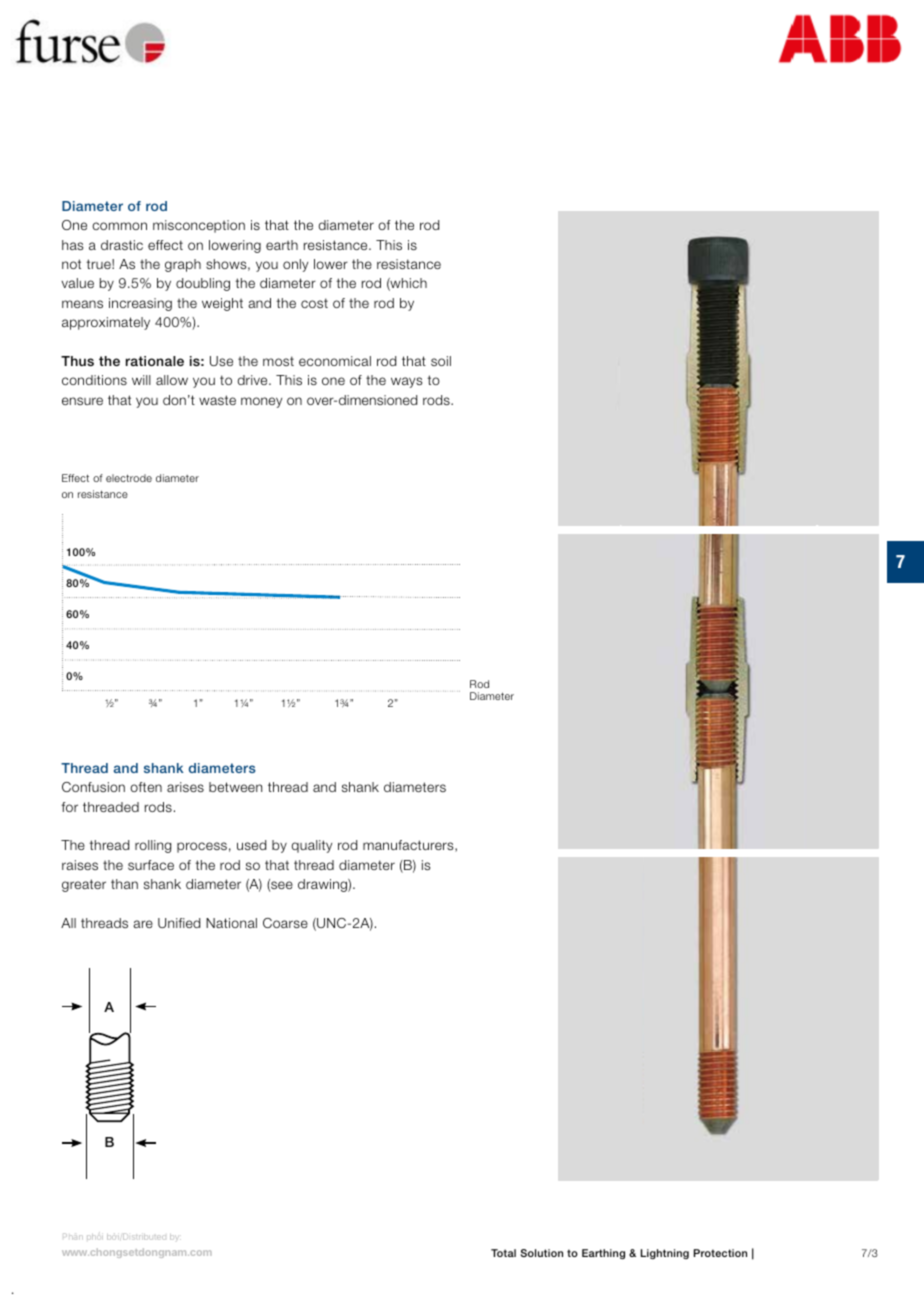  What do you see at coordinates (314, 303) in the document?
I see `cost` at bounding box center [314, 303].
